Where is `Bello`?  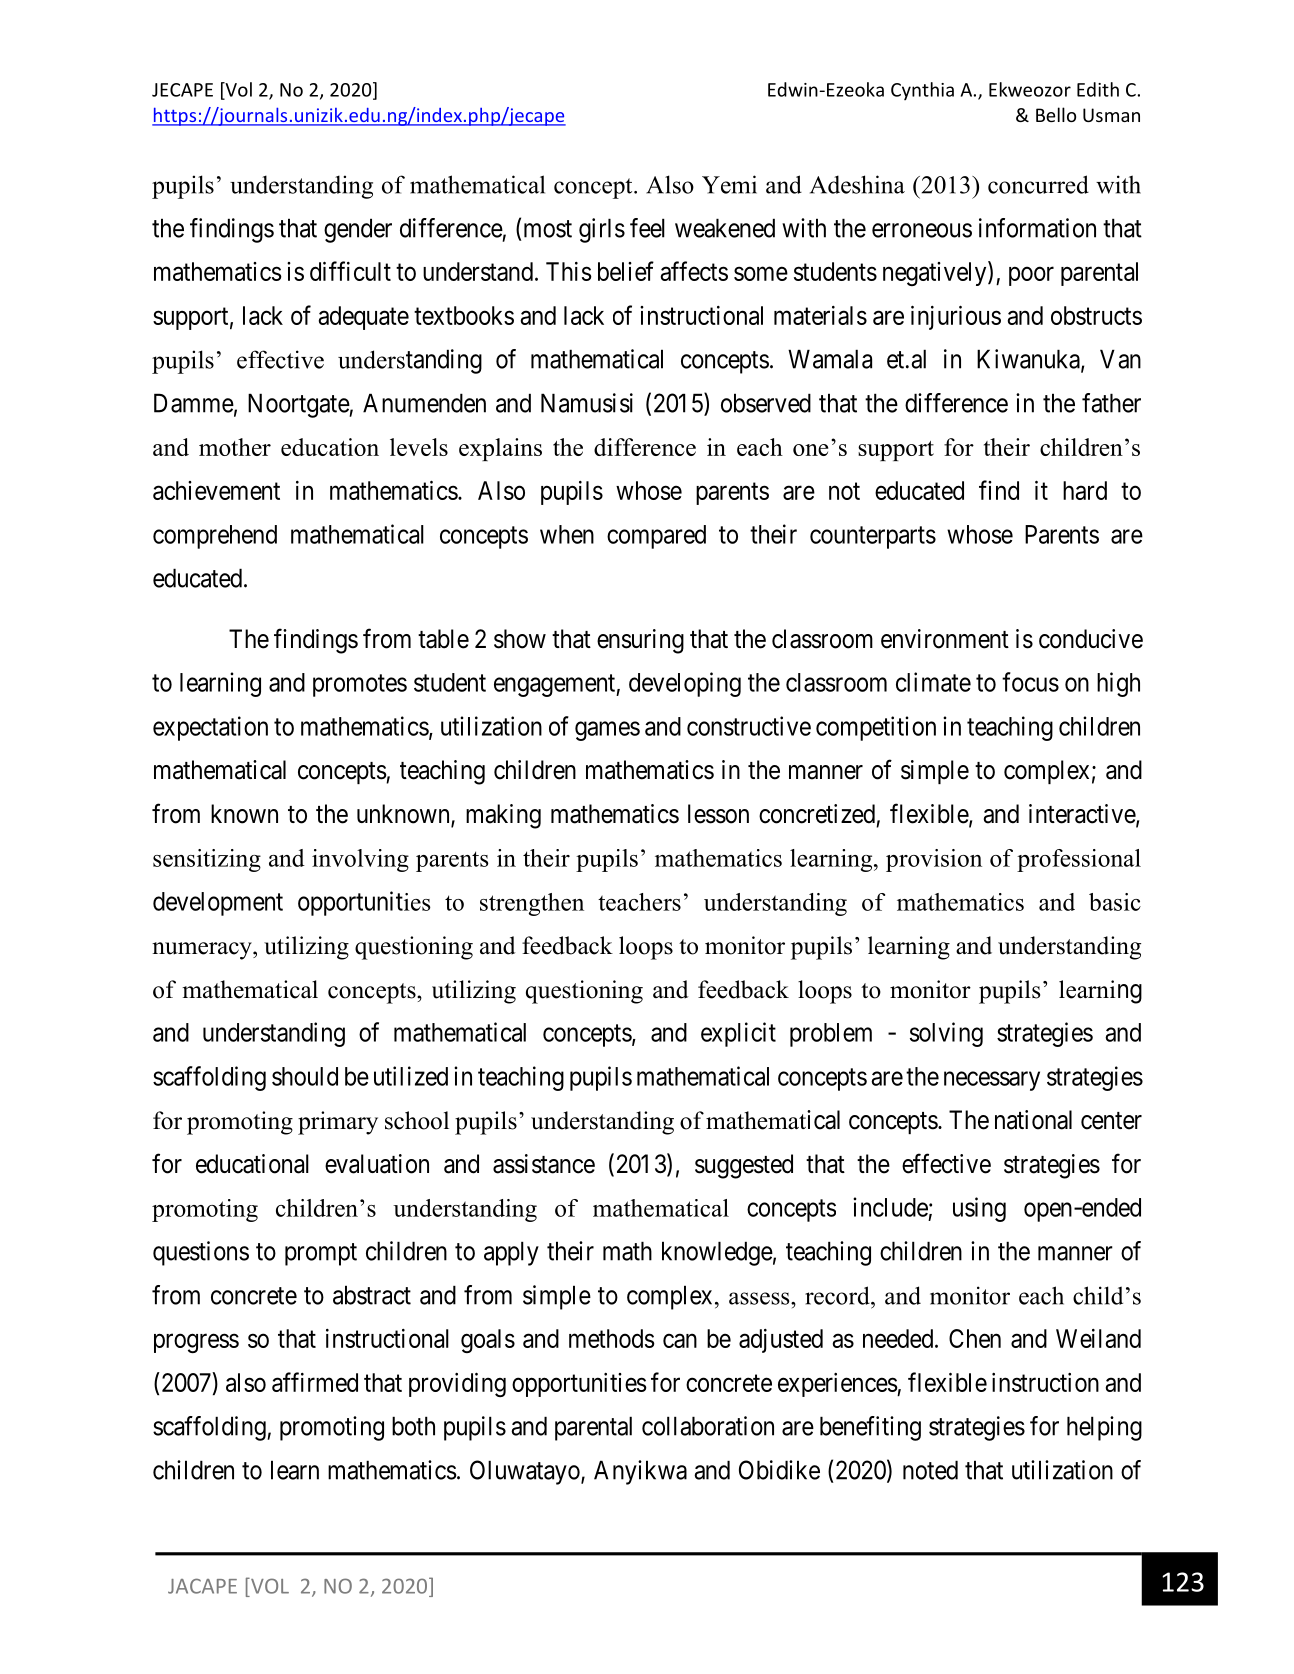
Bello is located at coordinates (1056, 114).
